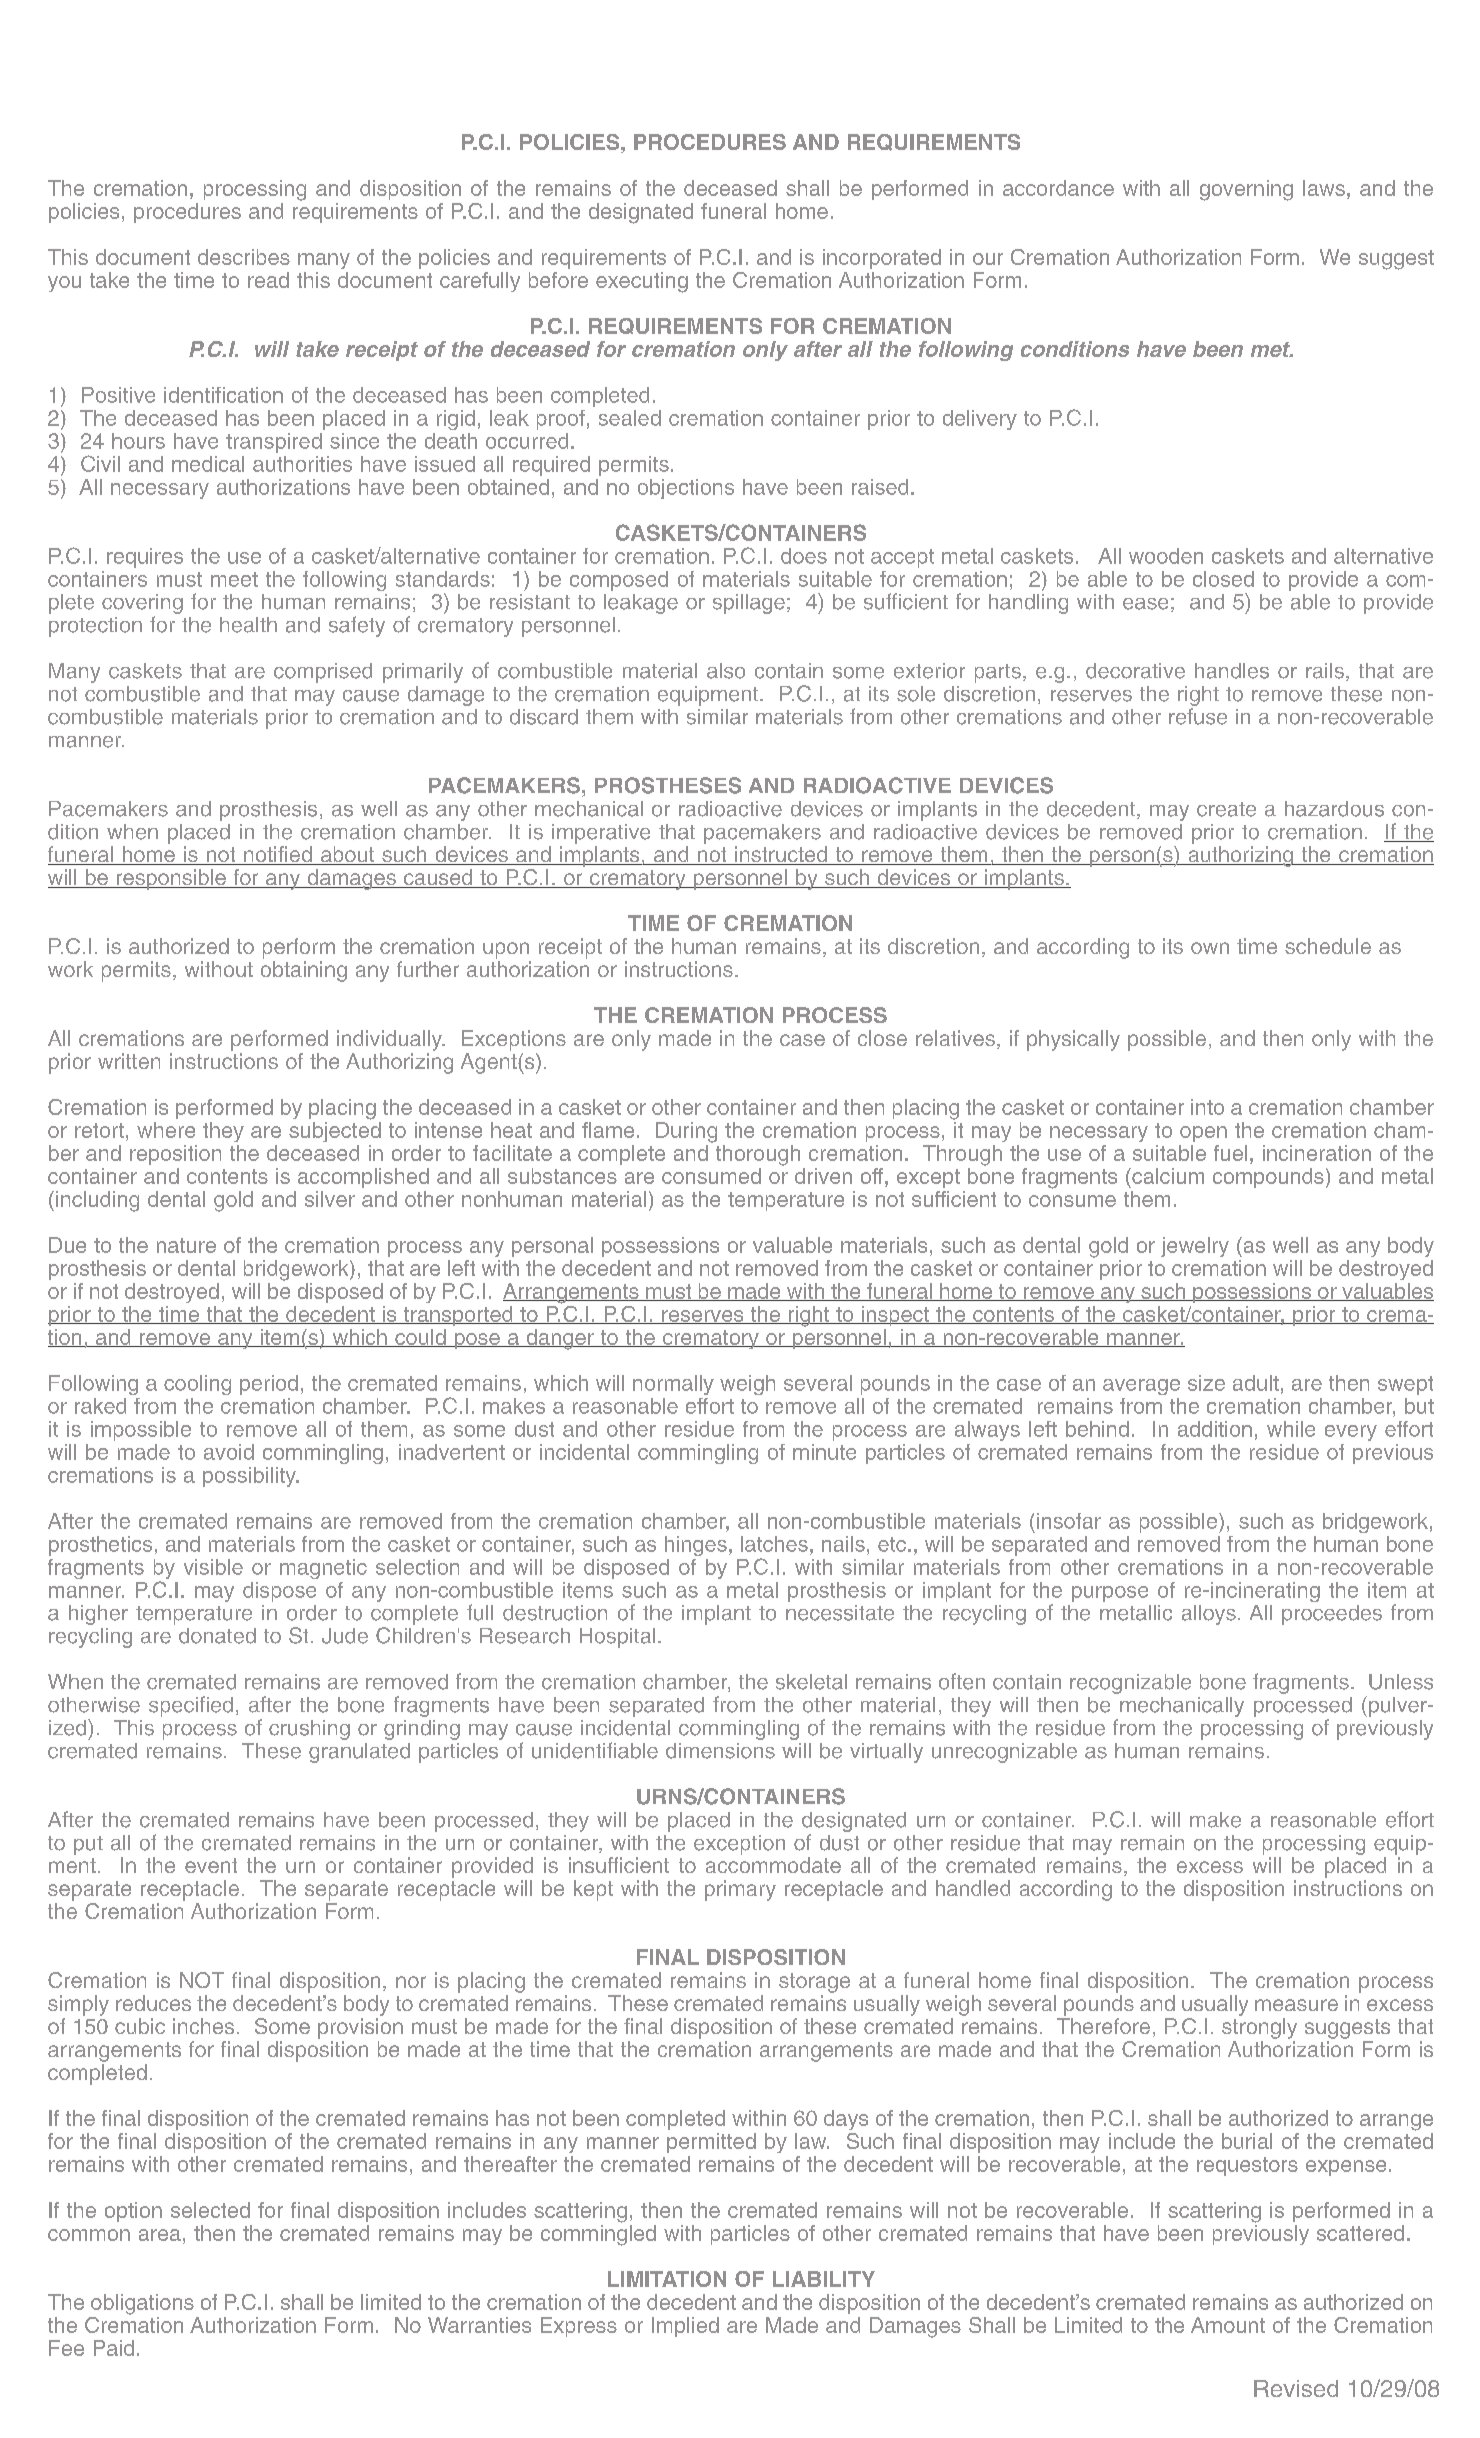 The height and width of the screenshot is (2438, 1480). What do you see at coordinates (244, 257) in the screenshot?
I see `describes` at bounding box center [244, 257].
